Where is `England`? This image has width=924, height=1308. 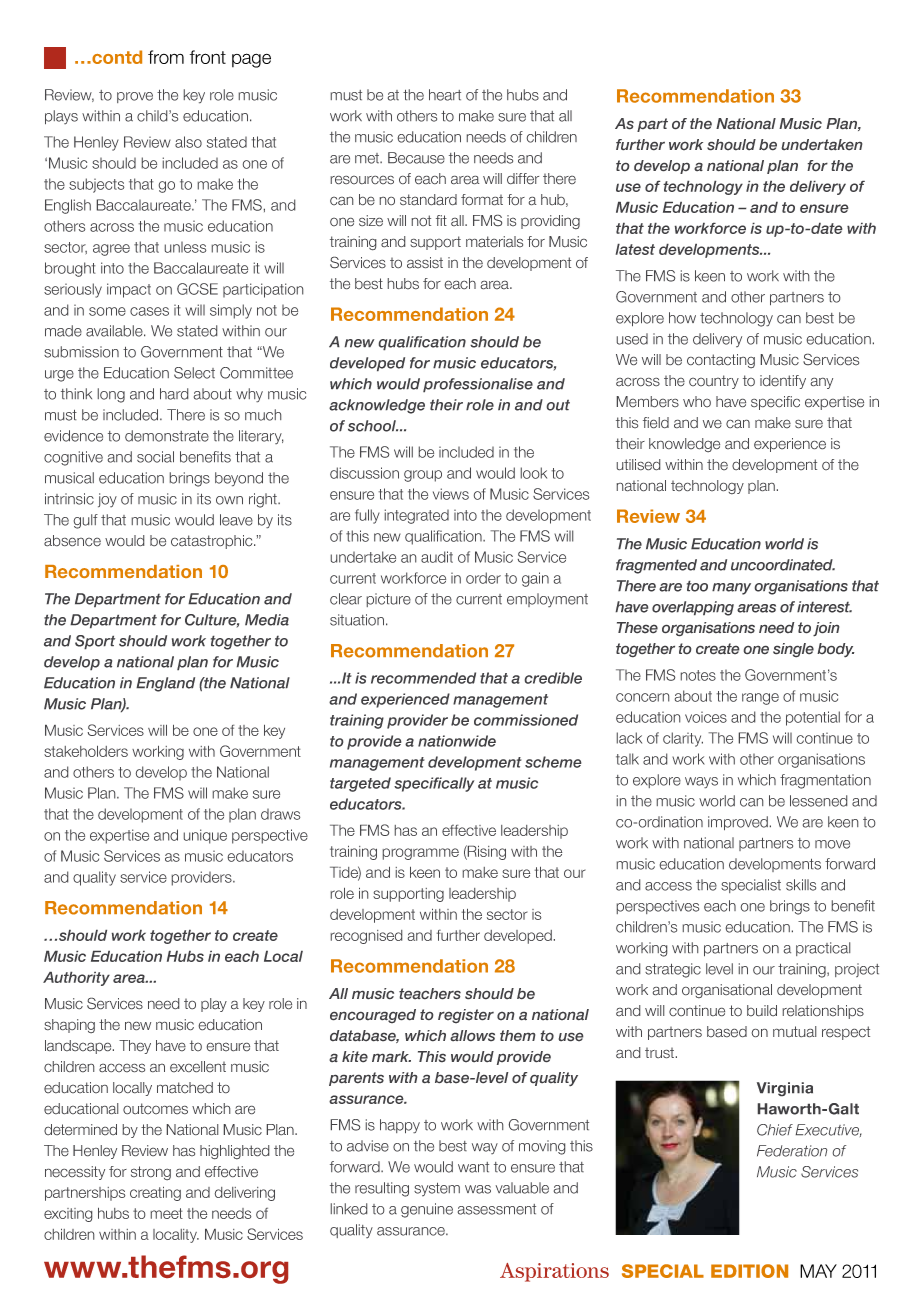 England is located at coordinates (165, 684).
